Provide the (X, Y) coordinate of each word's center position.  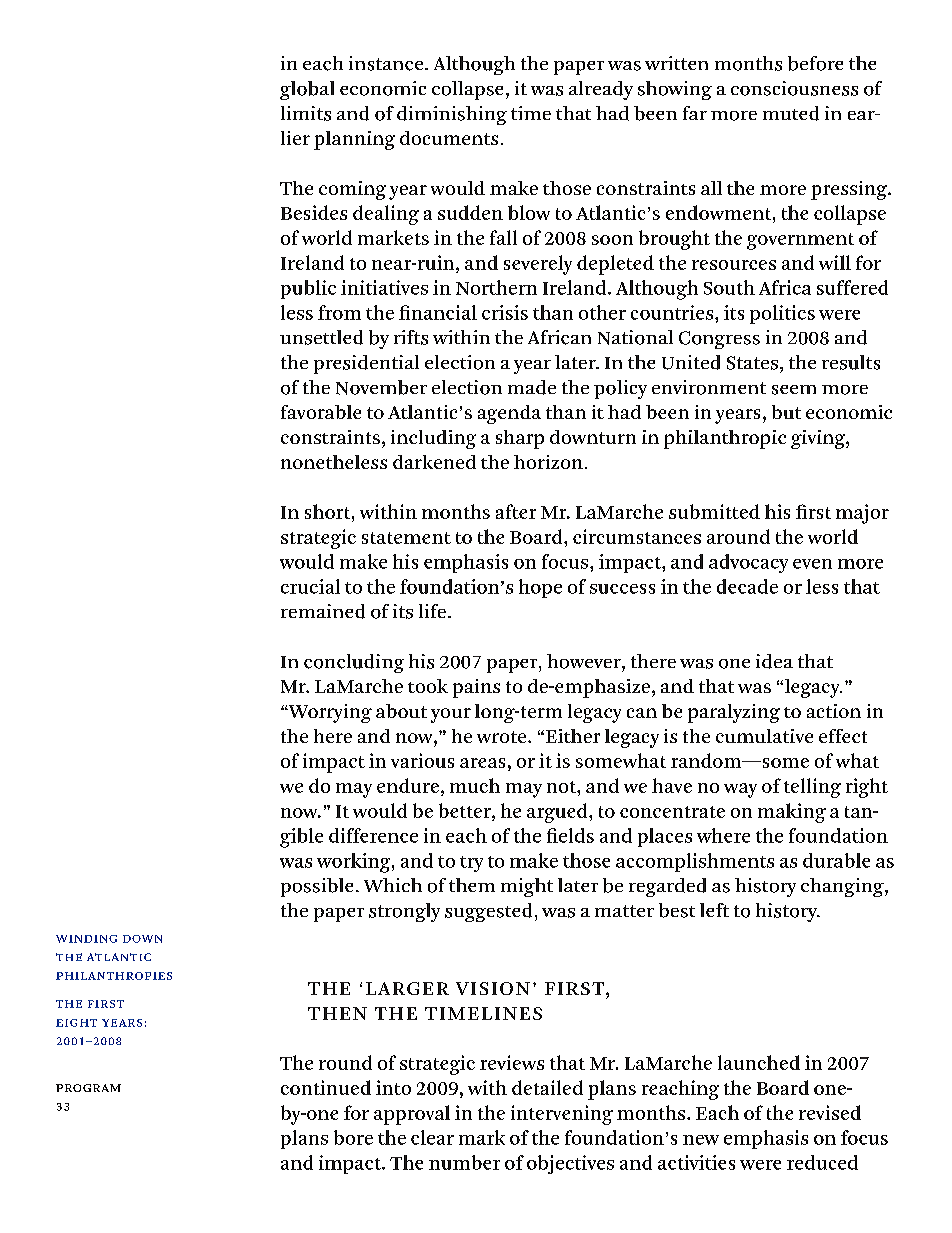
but (786, 412)
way (740, 790)
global (307, 90)
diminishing (452, 115)
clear (432, 1137)
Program (88, 1088)
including (433, 439)
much (475, 785)
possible (317, 887)
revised (830, 1112)
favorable (321, 412)
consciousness (794, 88)
